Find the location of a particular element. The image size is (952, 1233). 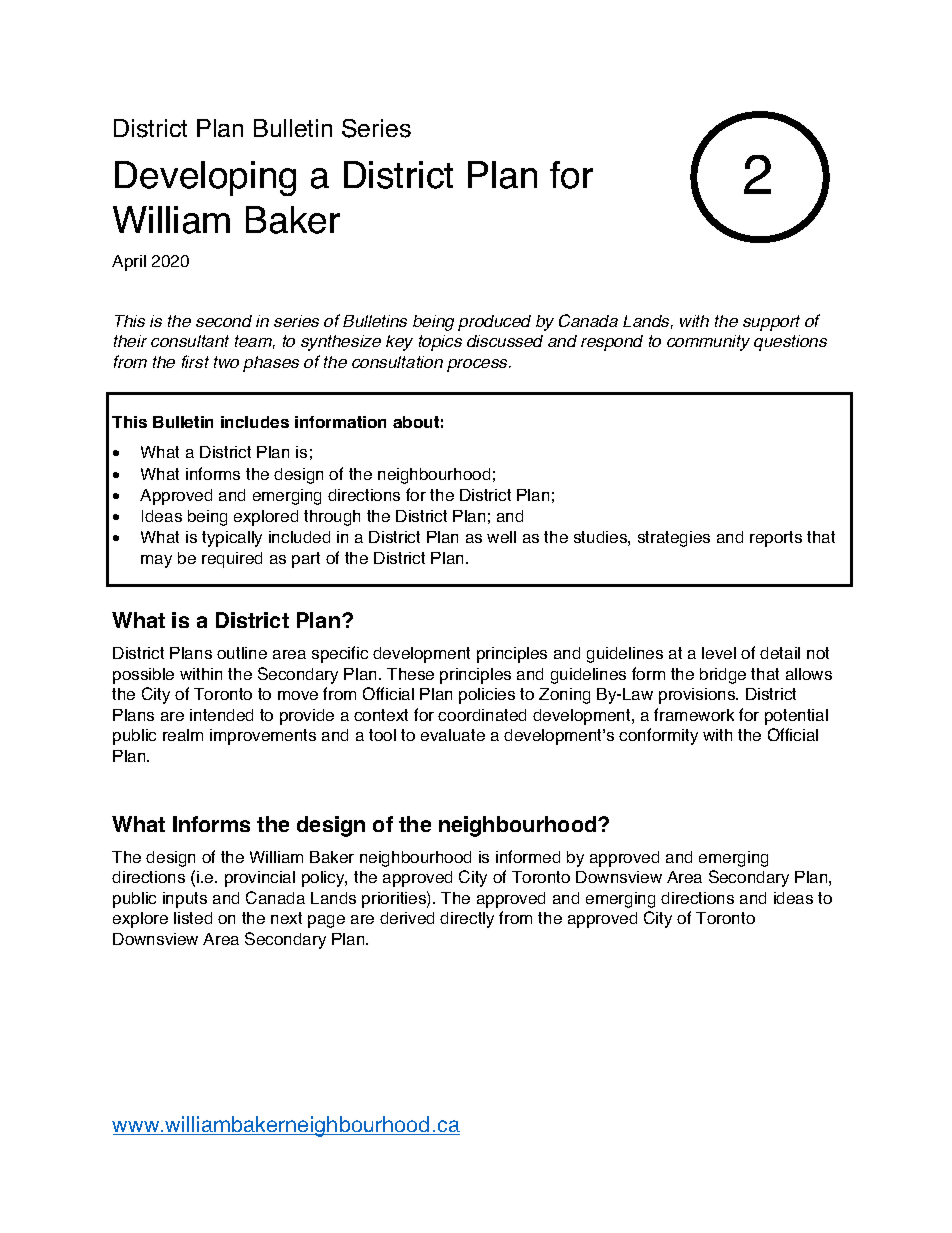

inputs is located at coordinates (185, 900).
